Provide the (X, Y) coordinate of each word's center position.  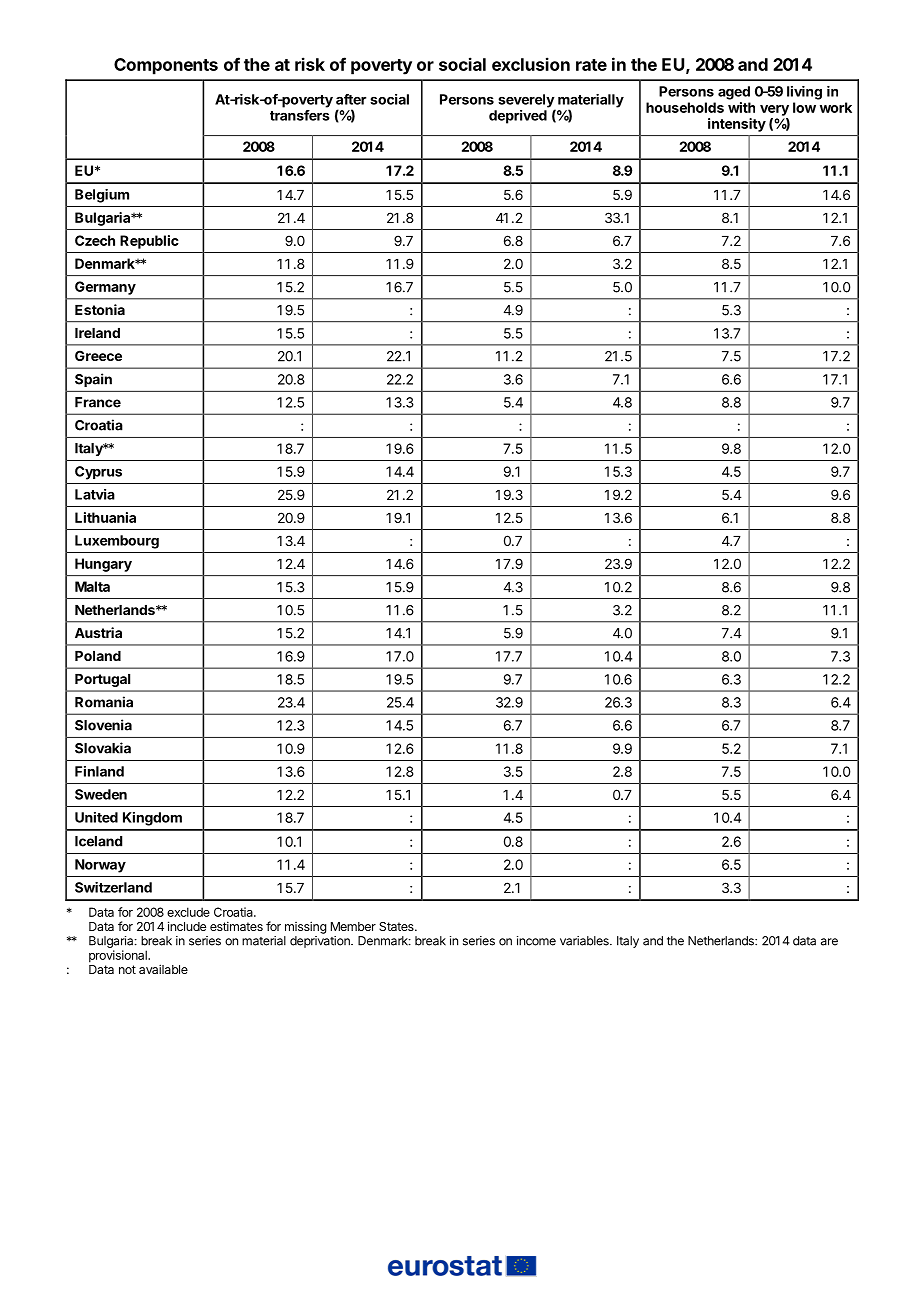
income (536, 941)
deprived (518, 117)
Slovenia (103, 725)
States (397, 926)
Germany (105, 288)
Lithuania (105, 517)
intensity (737, 125)
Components (166, 66)
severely (527, 102)
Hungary (103, 565)
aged (734, 93)
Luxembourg (117, 542)
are (829, 942)
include (187, 926)
